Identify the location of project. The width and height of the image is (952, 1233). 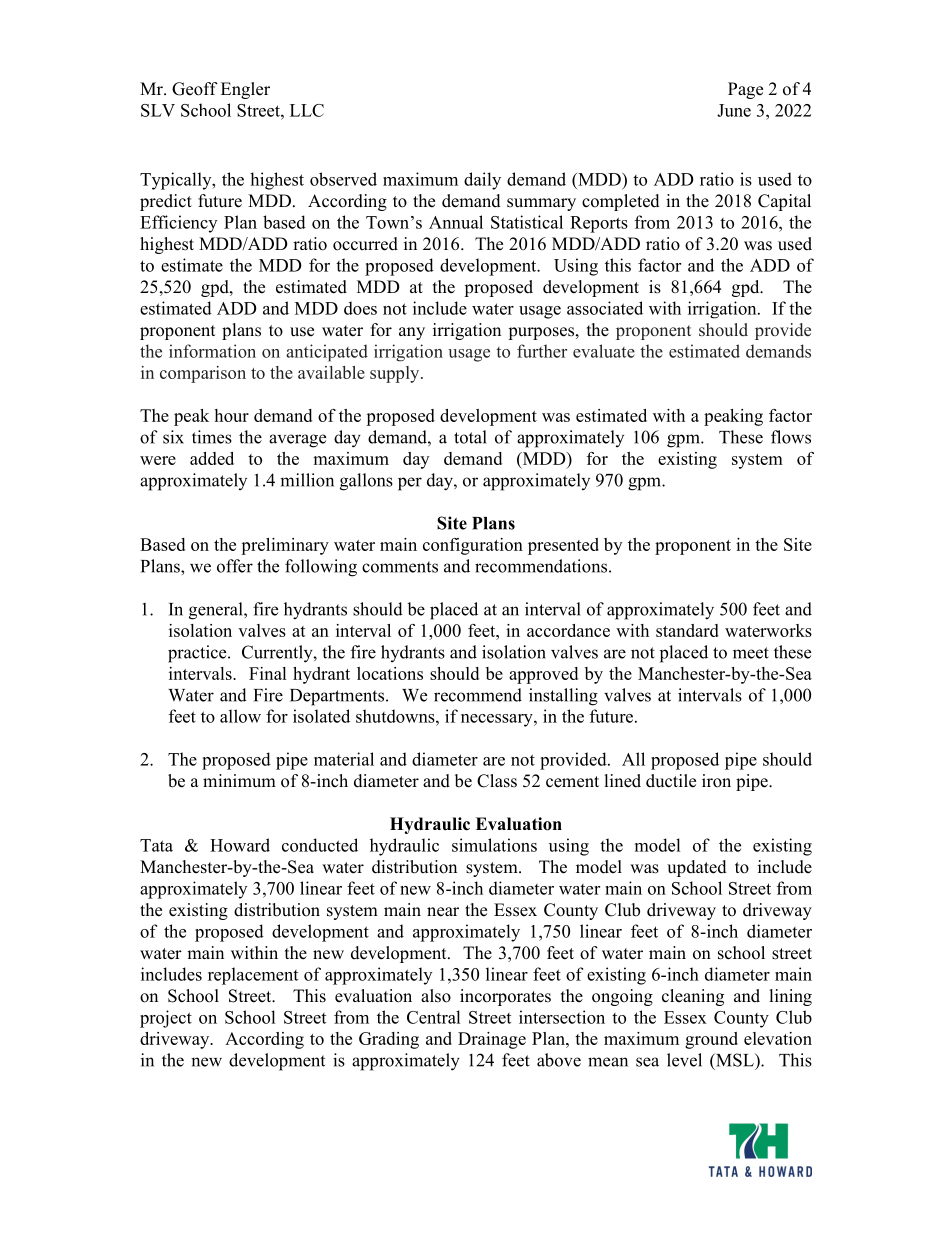
(166, 1019).
